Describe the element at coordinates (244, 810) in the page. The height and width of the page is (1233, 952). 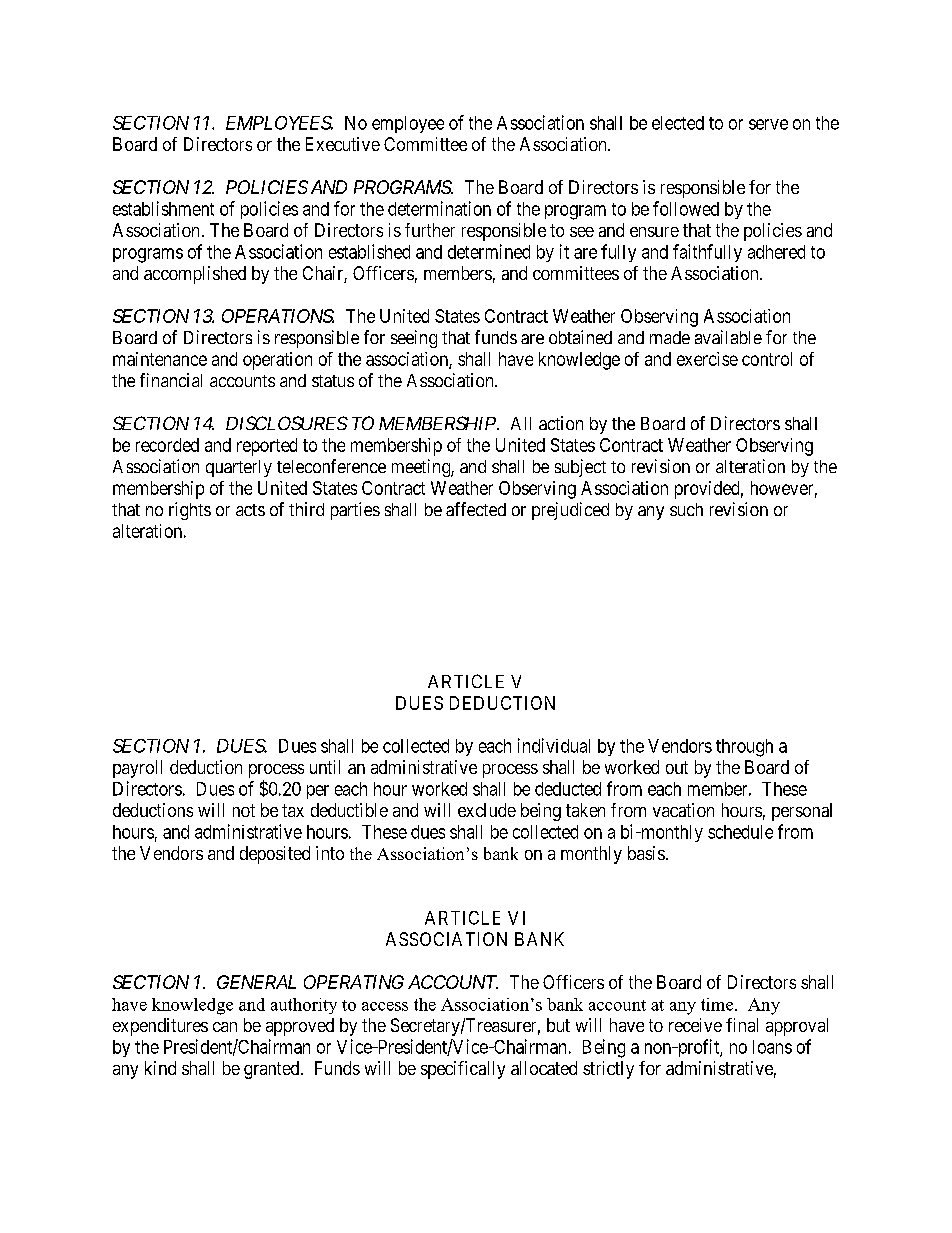
I see `not` at that location.
